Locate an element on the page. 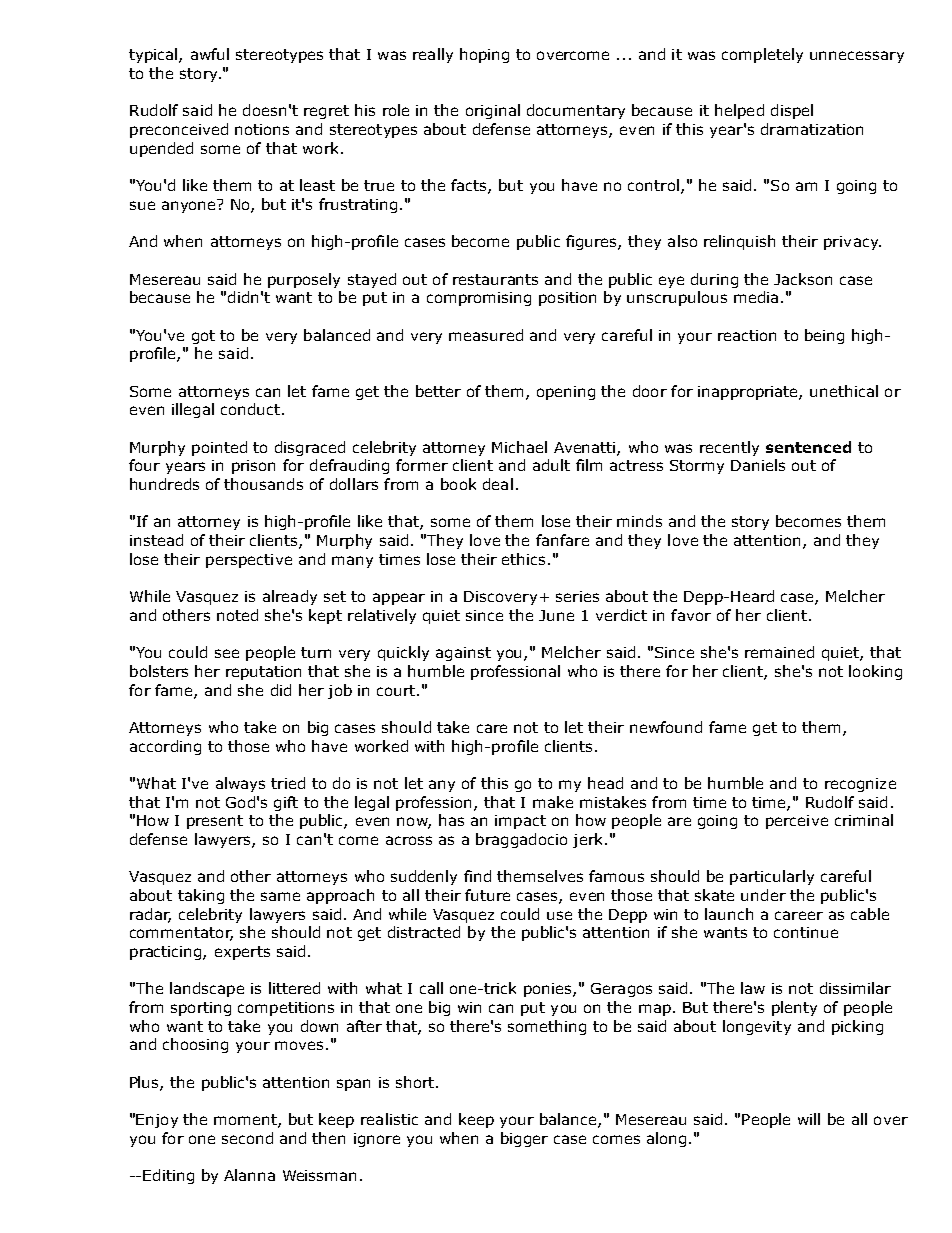 The image size is (952, 1233). second is located at coordinates (247, 1138).
